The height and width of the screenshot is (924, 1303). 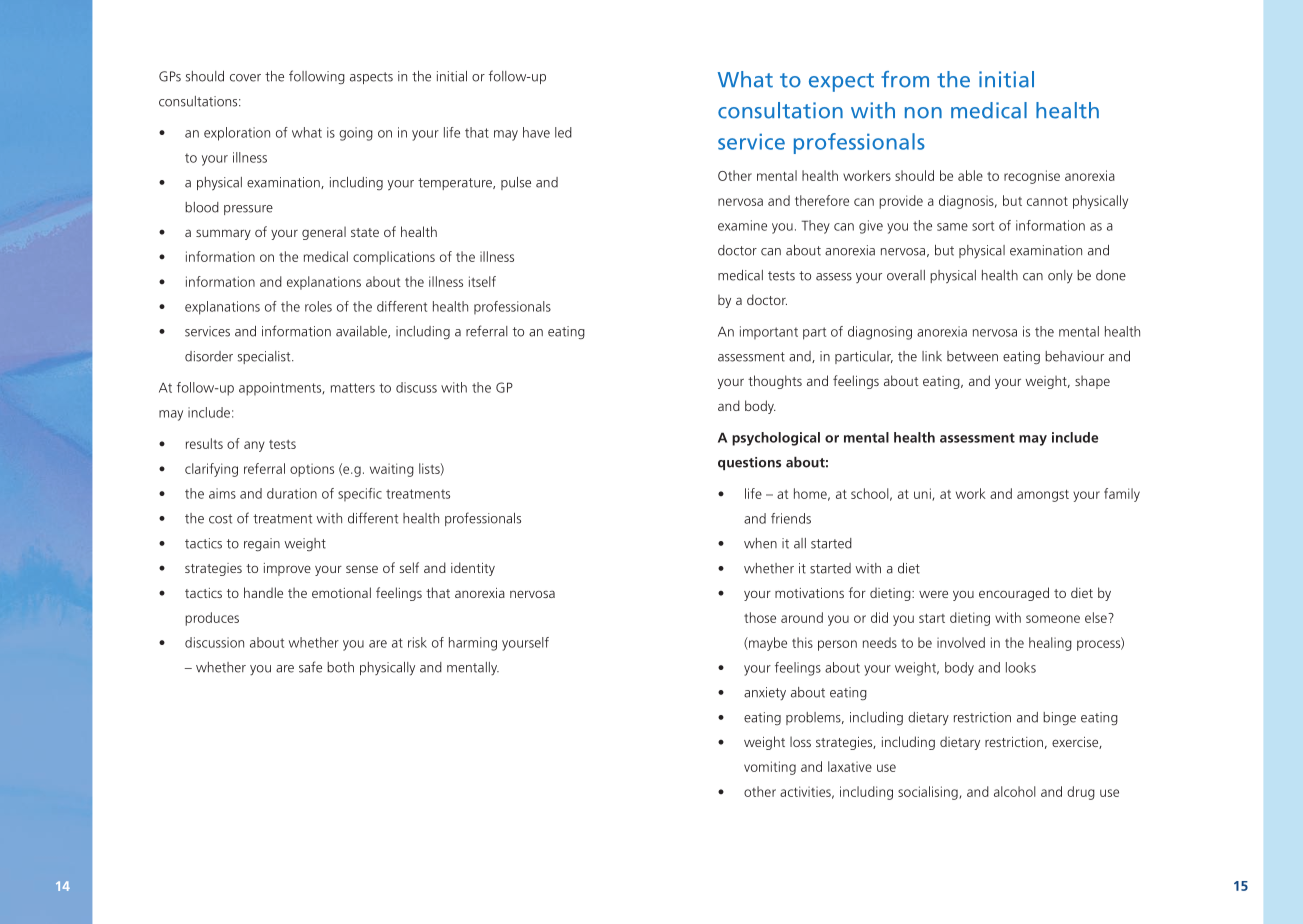 What do you see at coordinates (310, 667) in the screenshot?
I see `safe` at bounding box center [310, 667].
